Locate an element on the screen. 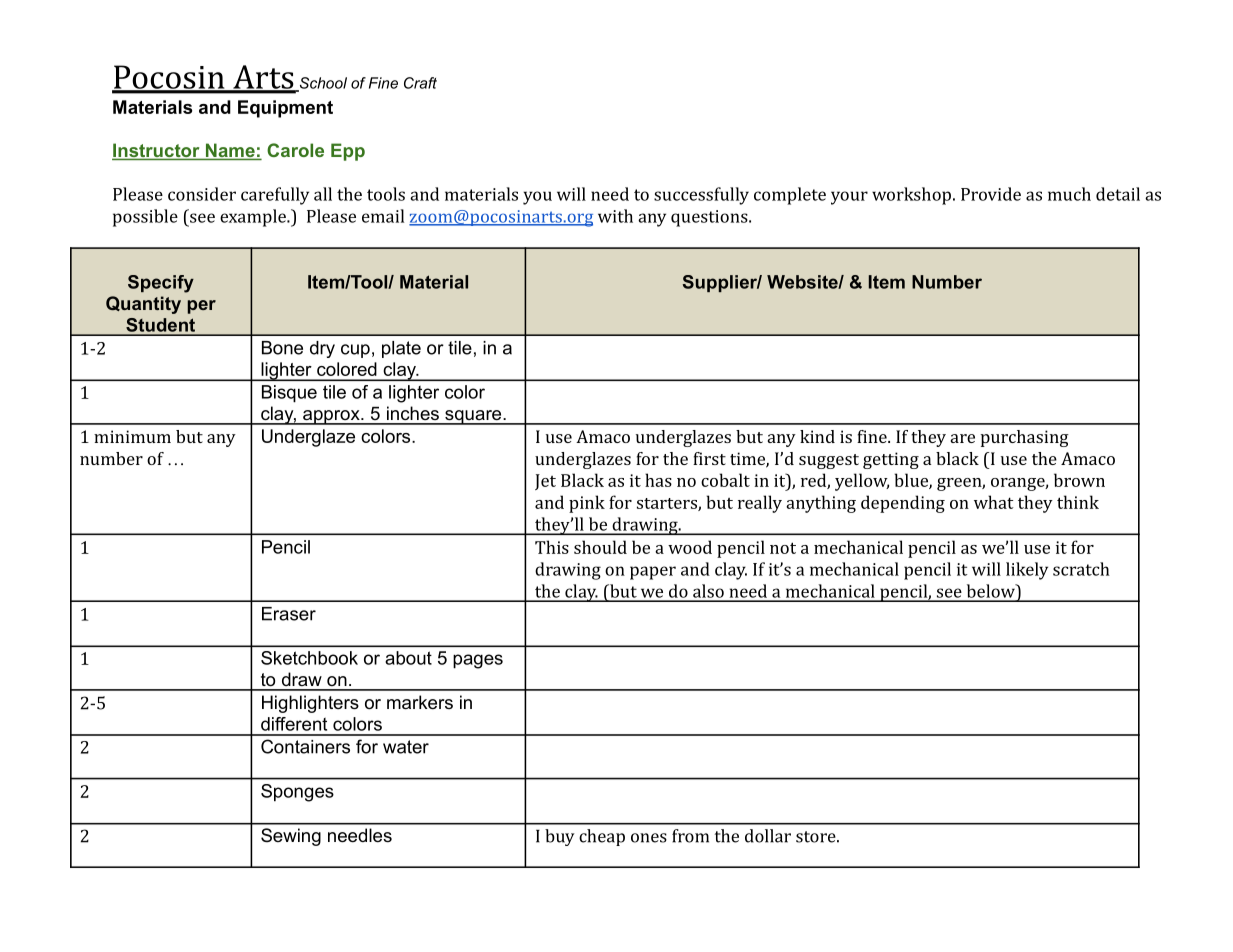 The image size is (1233, 952). likely is located at coordinates (1027, 571).
